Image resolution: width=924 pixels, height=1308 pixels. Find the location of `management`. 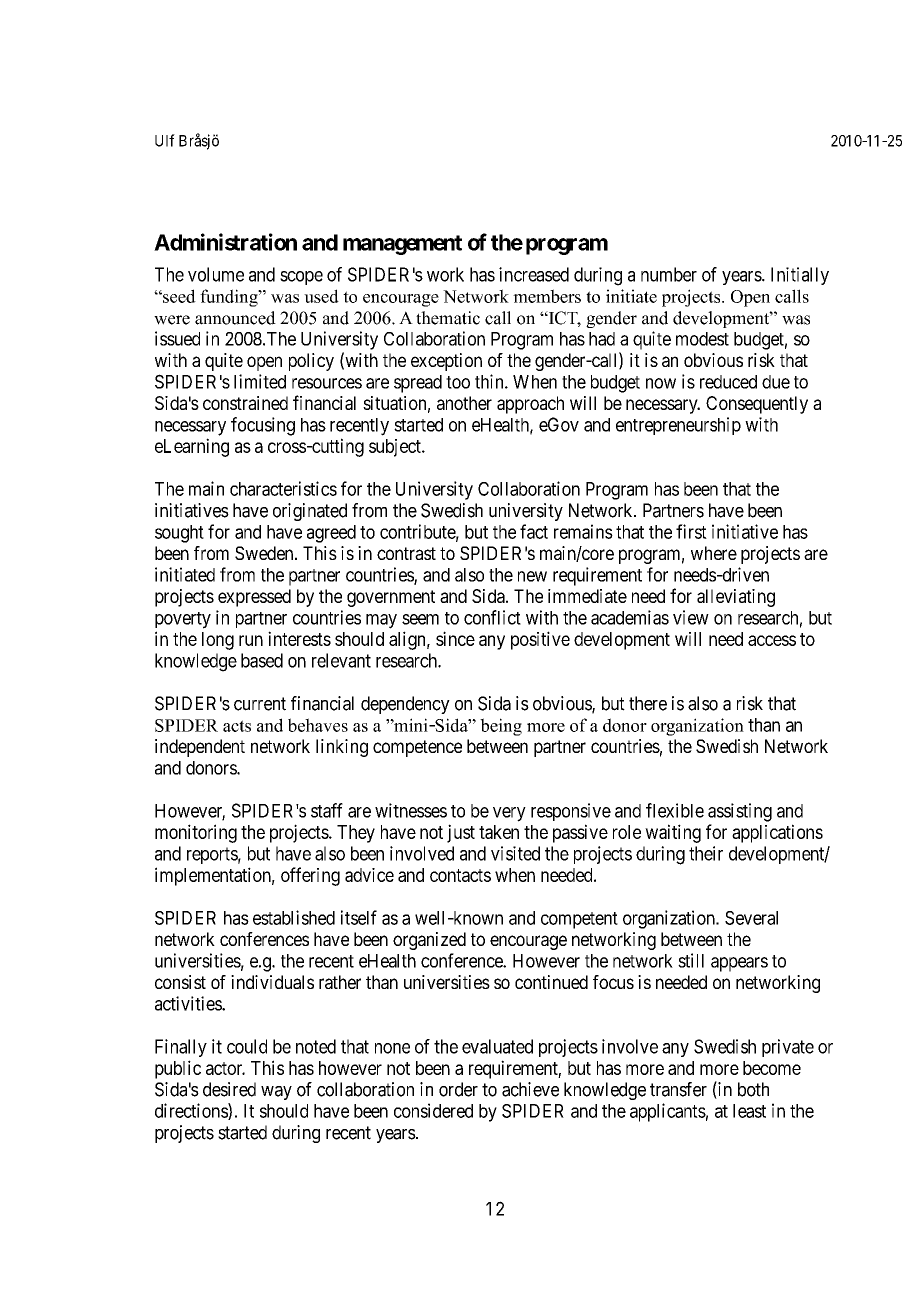

management is located at coordinates (402, 245).
